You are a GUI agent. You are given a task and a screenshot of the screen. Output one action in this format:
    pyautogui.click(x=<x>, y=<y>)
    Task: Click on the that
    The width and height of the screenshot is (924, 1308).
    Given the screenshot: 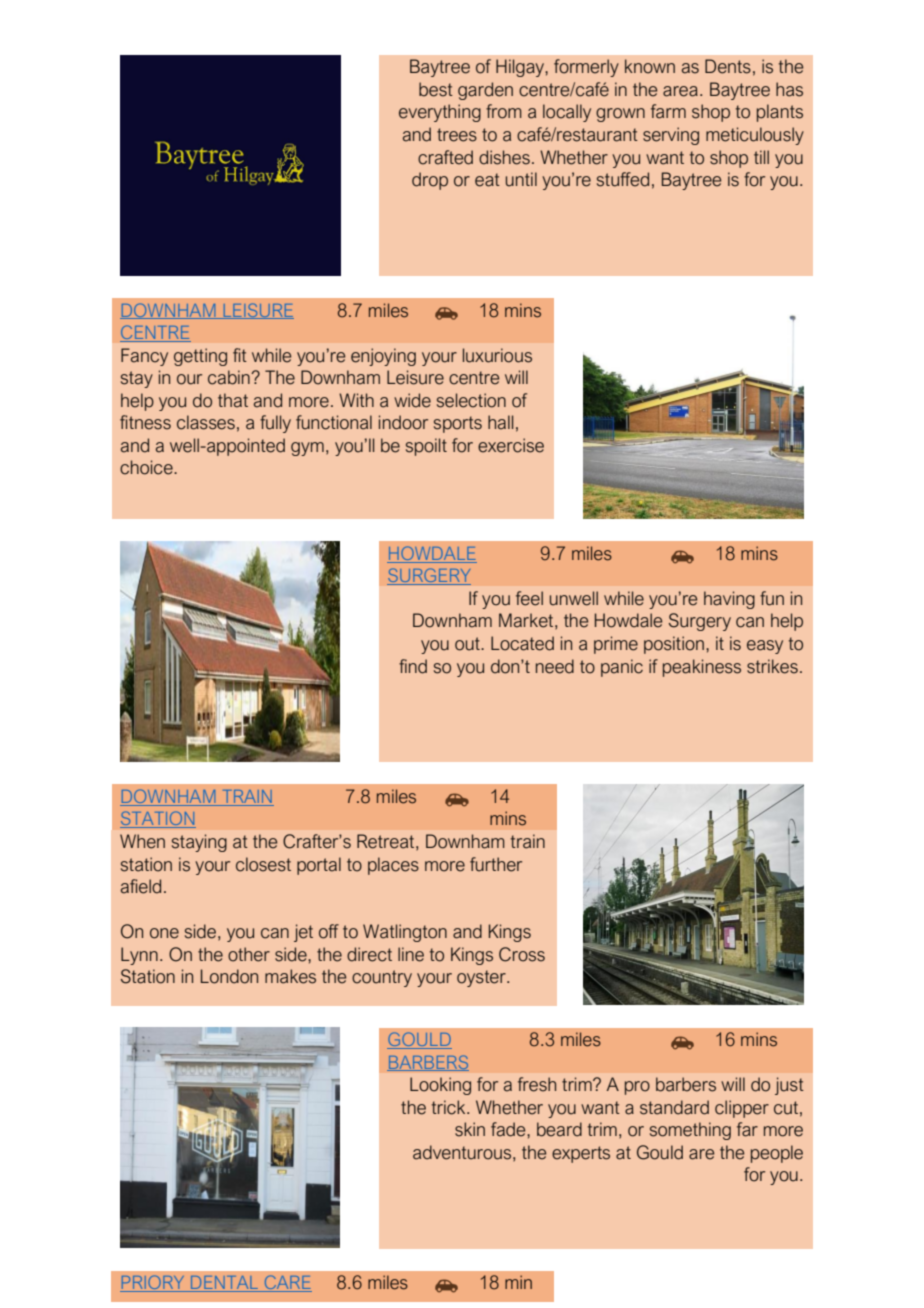 What is the action you would take?
    pyautogui.click(x=233, y=400)
